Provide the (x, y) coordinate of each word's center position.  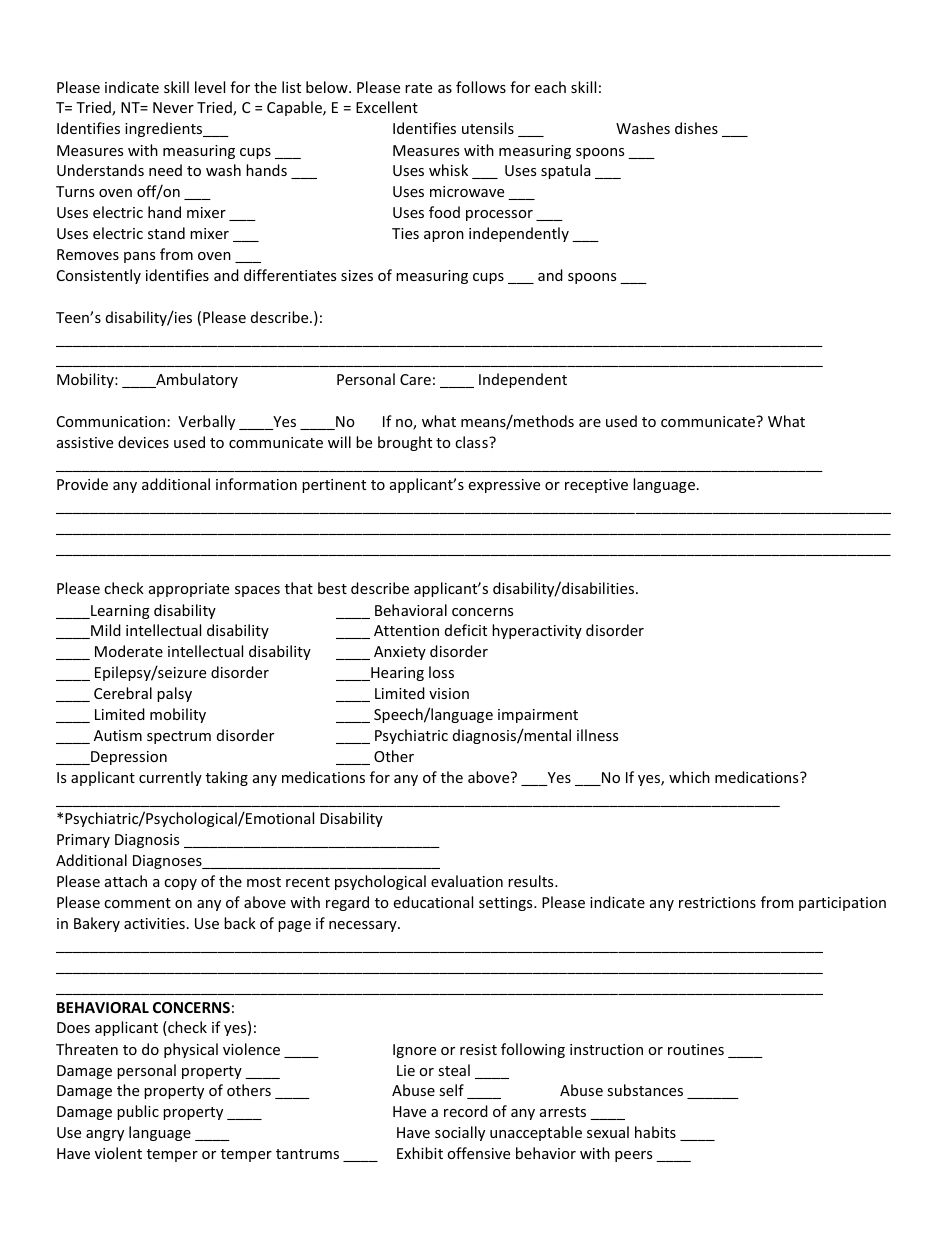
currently (170, 778)
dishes (696, 128)
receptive (596, 486)
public (138, 1112)
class (472, 442)
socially (460, 1133)
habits (655, 1132)
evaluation (467, 881)
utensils (488, 128)
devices (143, 442)
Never (173, 107)
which (689, 777)
